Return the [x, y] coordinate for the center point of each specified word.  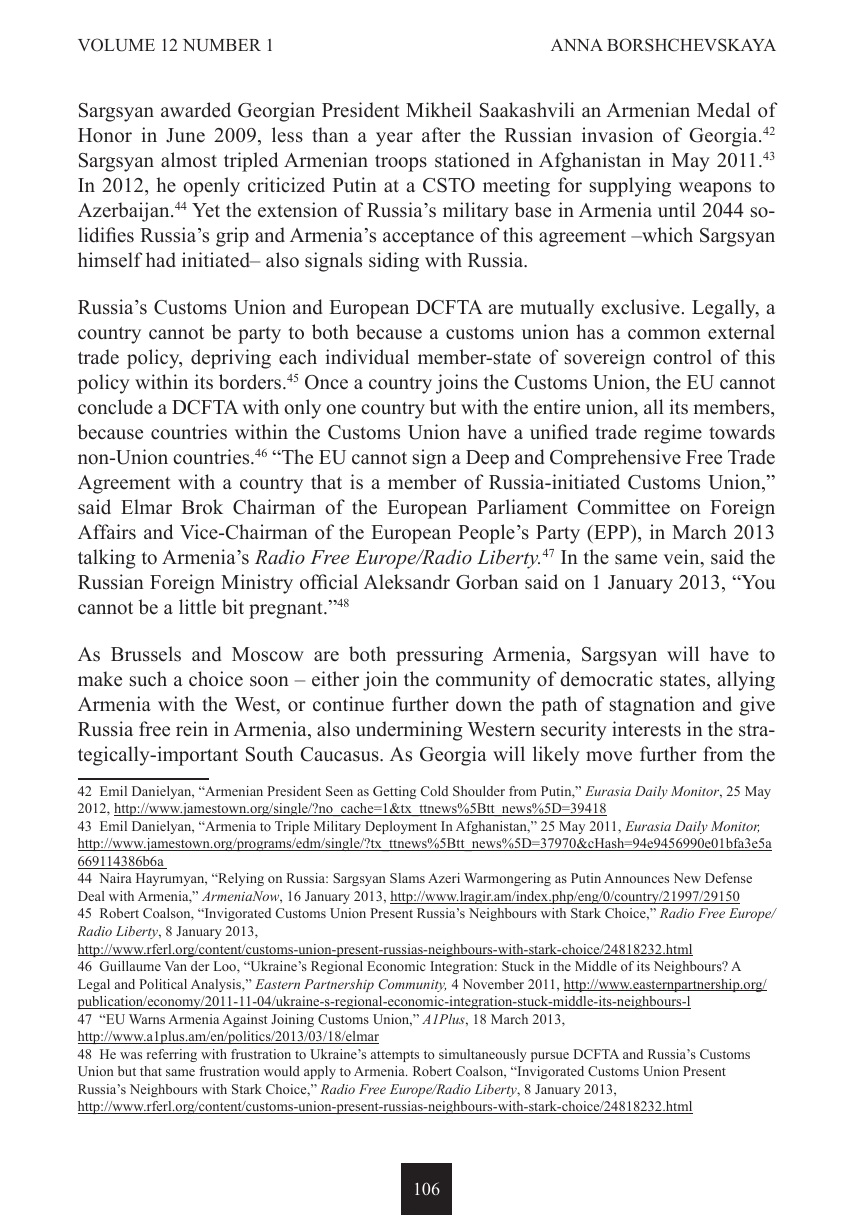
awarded [196, 110]
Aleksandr [407, 582]
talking [107, 559]
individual [367, 357]
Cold [434, 791]
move [609, 756]
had [161, 260]
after [441, 135]
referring [172, 1055]
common [664, 334]
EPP [612, 532]
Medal [723, 110]
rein [192, 729]
